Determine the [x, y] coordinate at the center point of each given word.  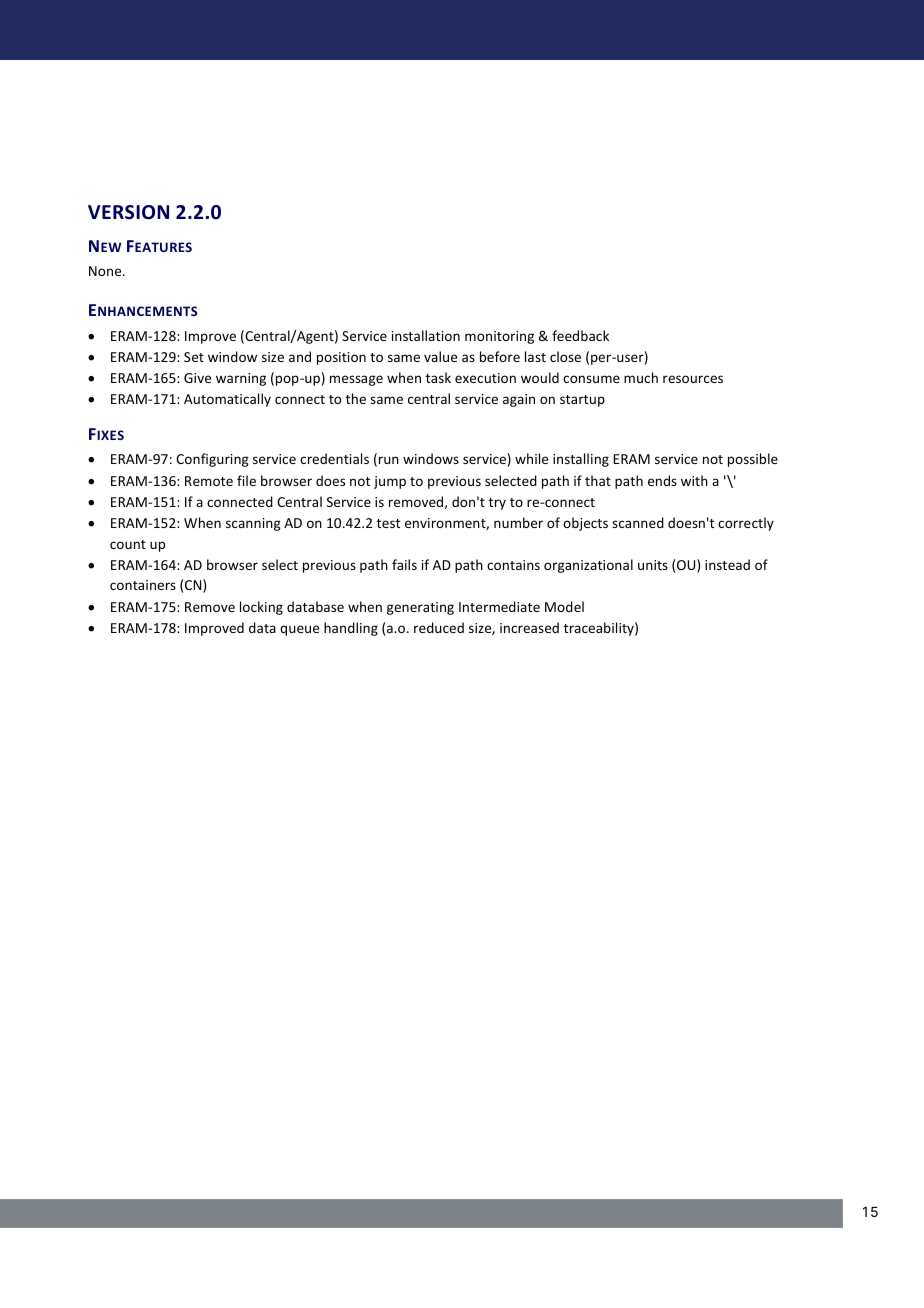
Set [194, 357]
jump [390, 482]
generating [420, 608]
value [440, 356]
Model [564, 606]
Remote [209, 481]
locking [261, 608]
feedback [580, 335]
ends [662, 480]
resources [693, 379]
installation [426, 335]
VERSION [128, 212]
